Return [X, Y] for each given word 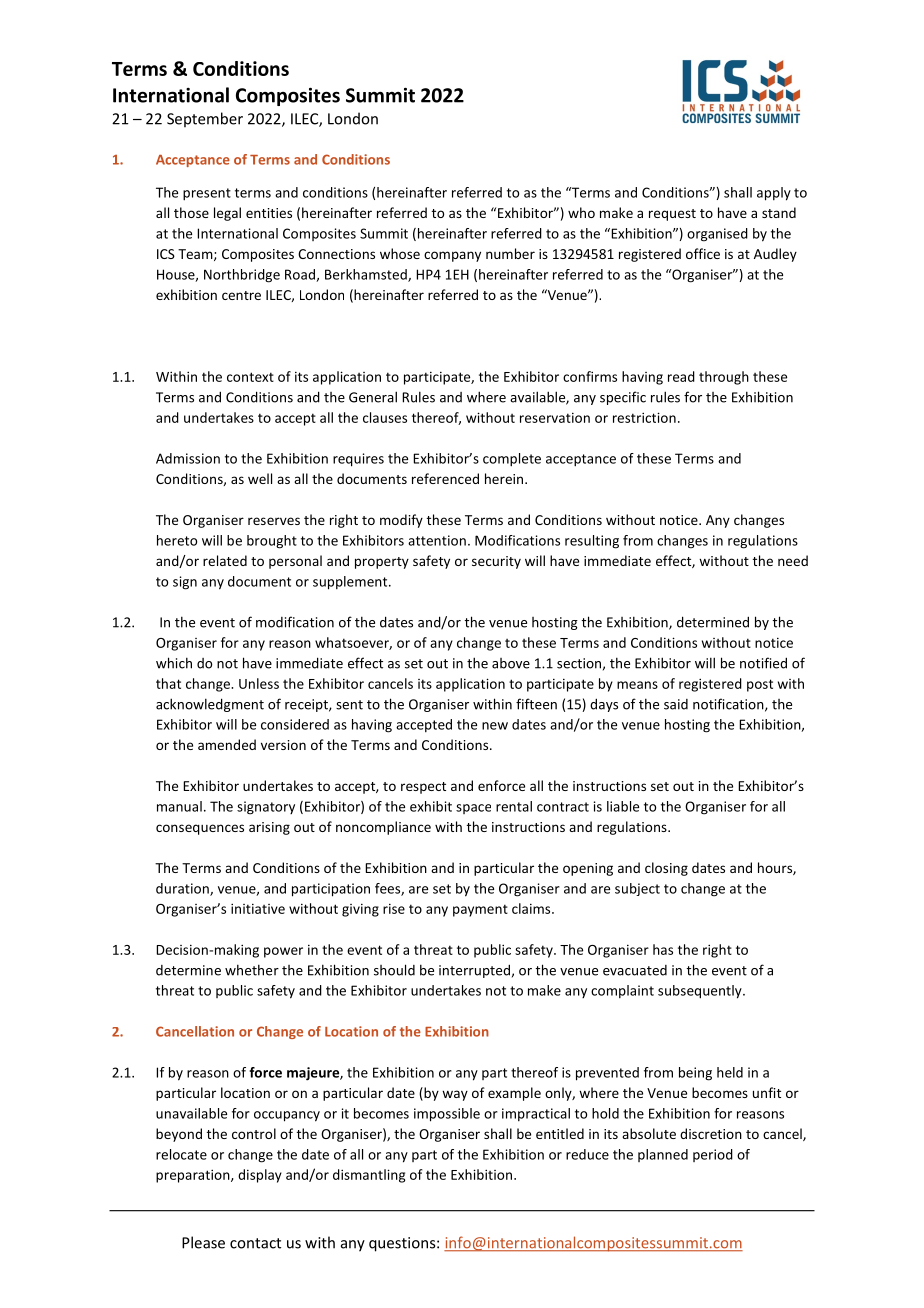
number [510, 253]
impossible [447, 1115]
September [205, 119]
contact [255, 1243]
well [260, 478]
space [473, 809]
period [713, 1155]
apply [774, 194]
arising [269, 828]
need [793, 560]
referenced [445, 478]
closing [666, 869]
